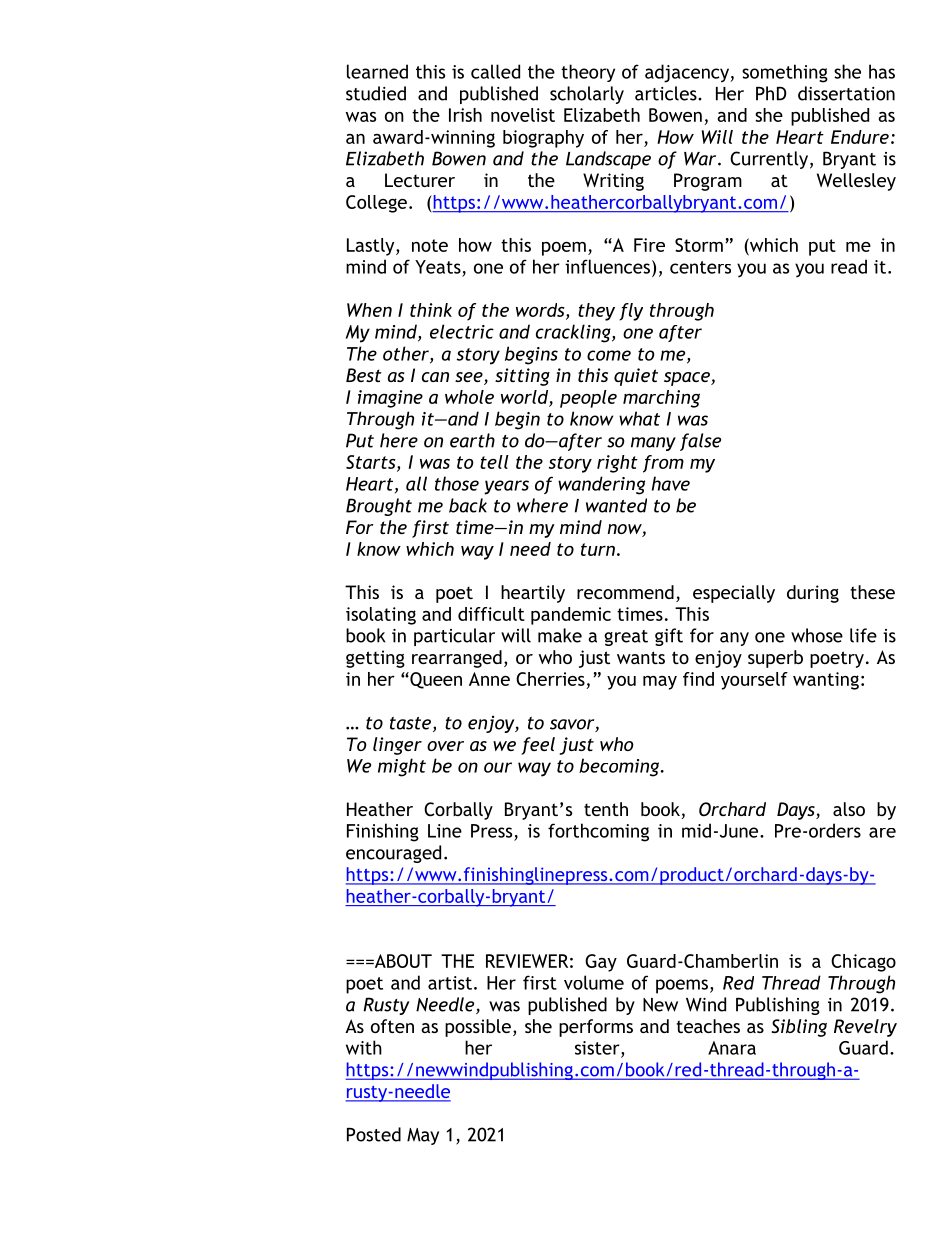 This screenshot has width=952, height=1233. I want to click on Irish, so click(465, 115).
